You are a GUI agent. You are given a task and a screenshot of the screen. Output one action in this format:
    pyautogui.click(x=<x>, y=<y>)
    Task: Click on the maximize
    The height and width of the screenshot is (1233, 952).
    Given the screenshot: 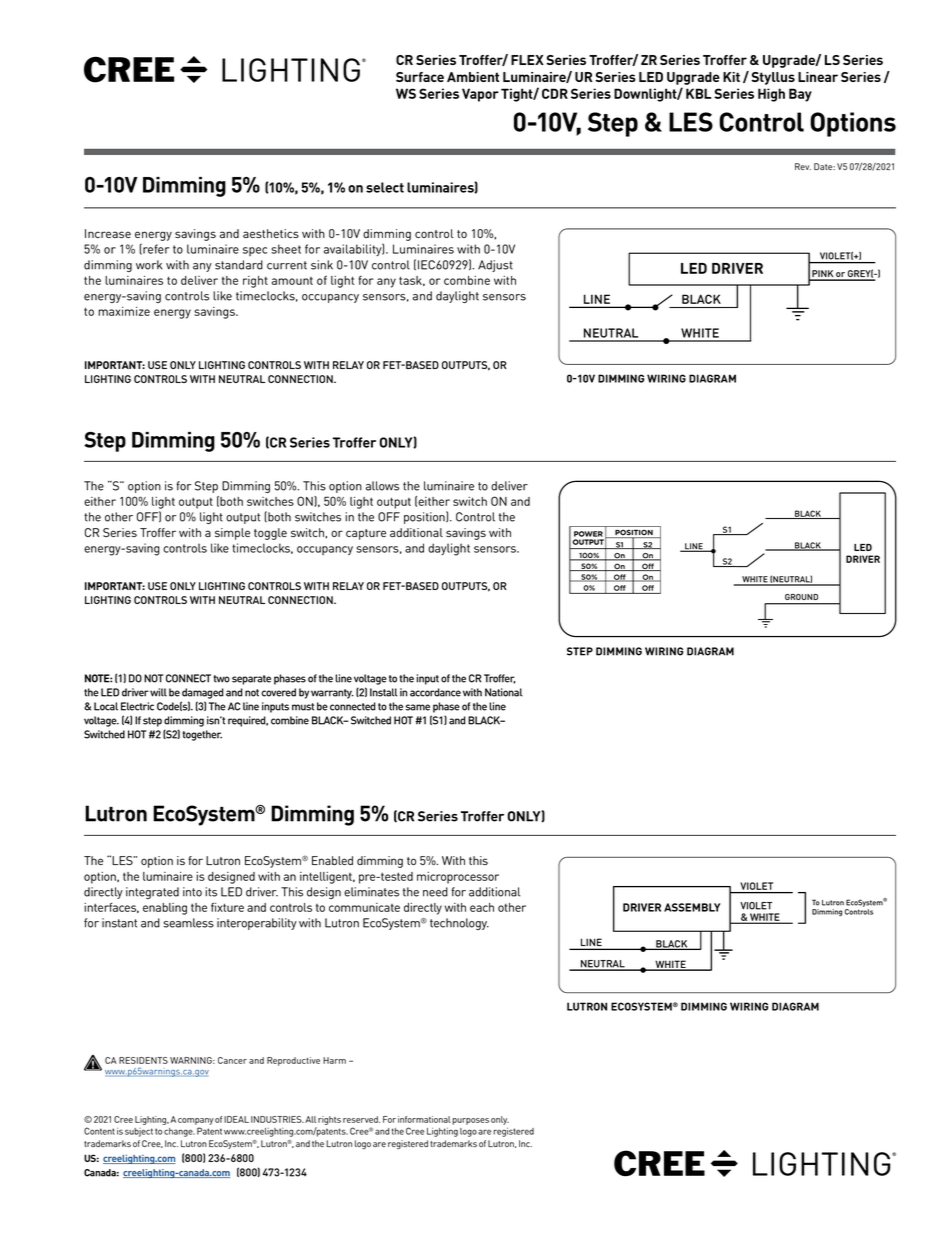 What is the action you would take?
    pyautogui.click(x=124, y=311)
